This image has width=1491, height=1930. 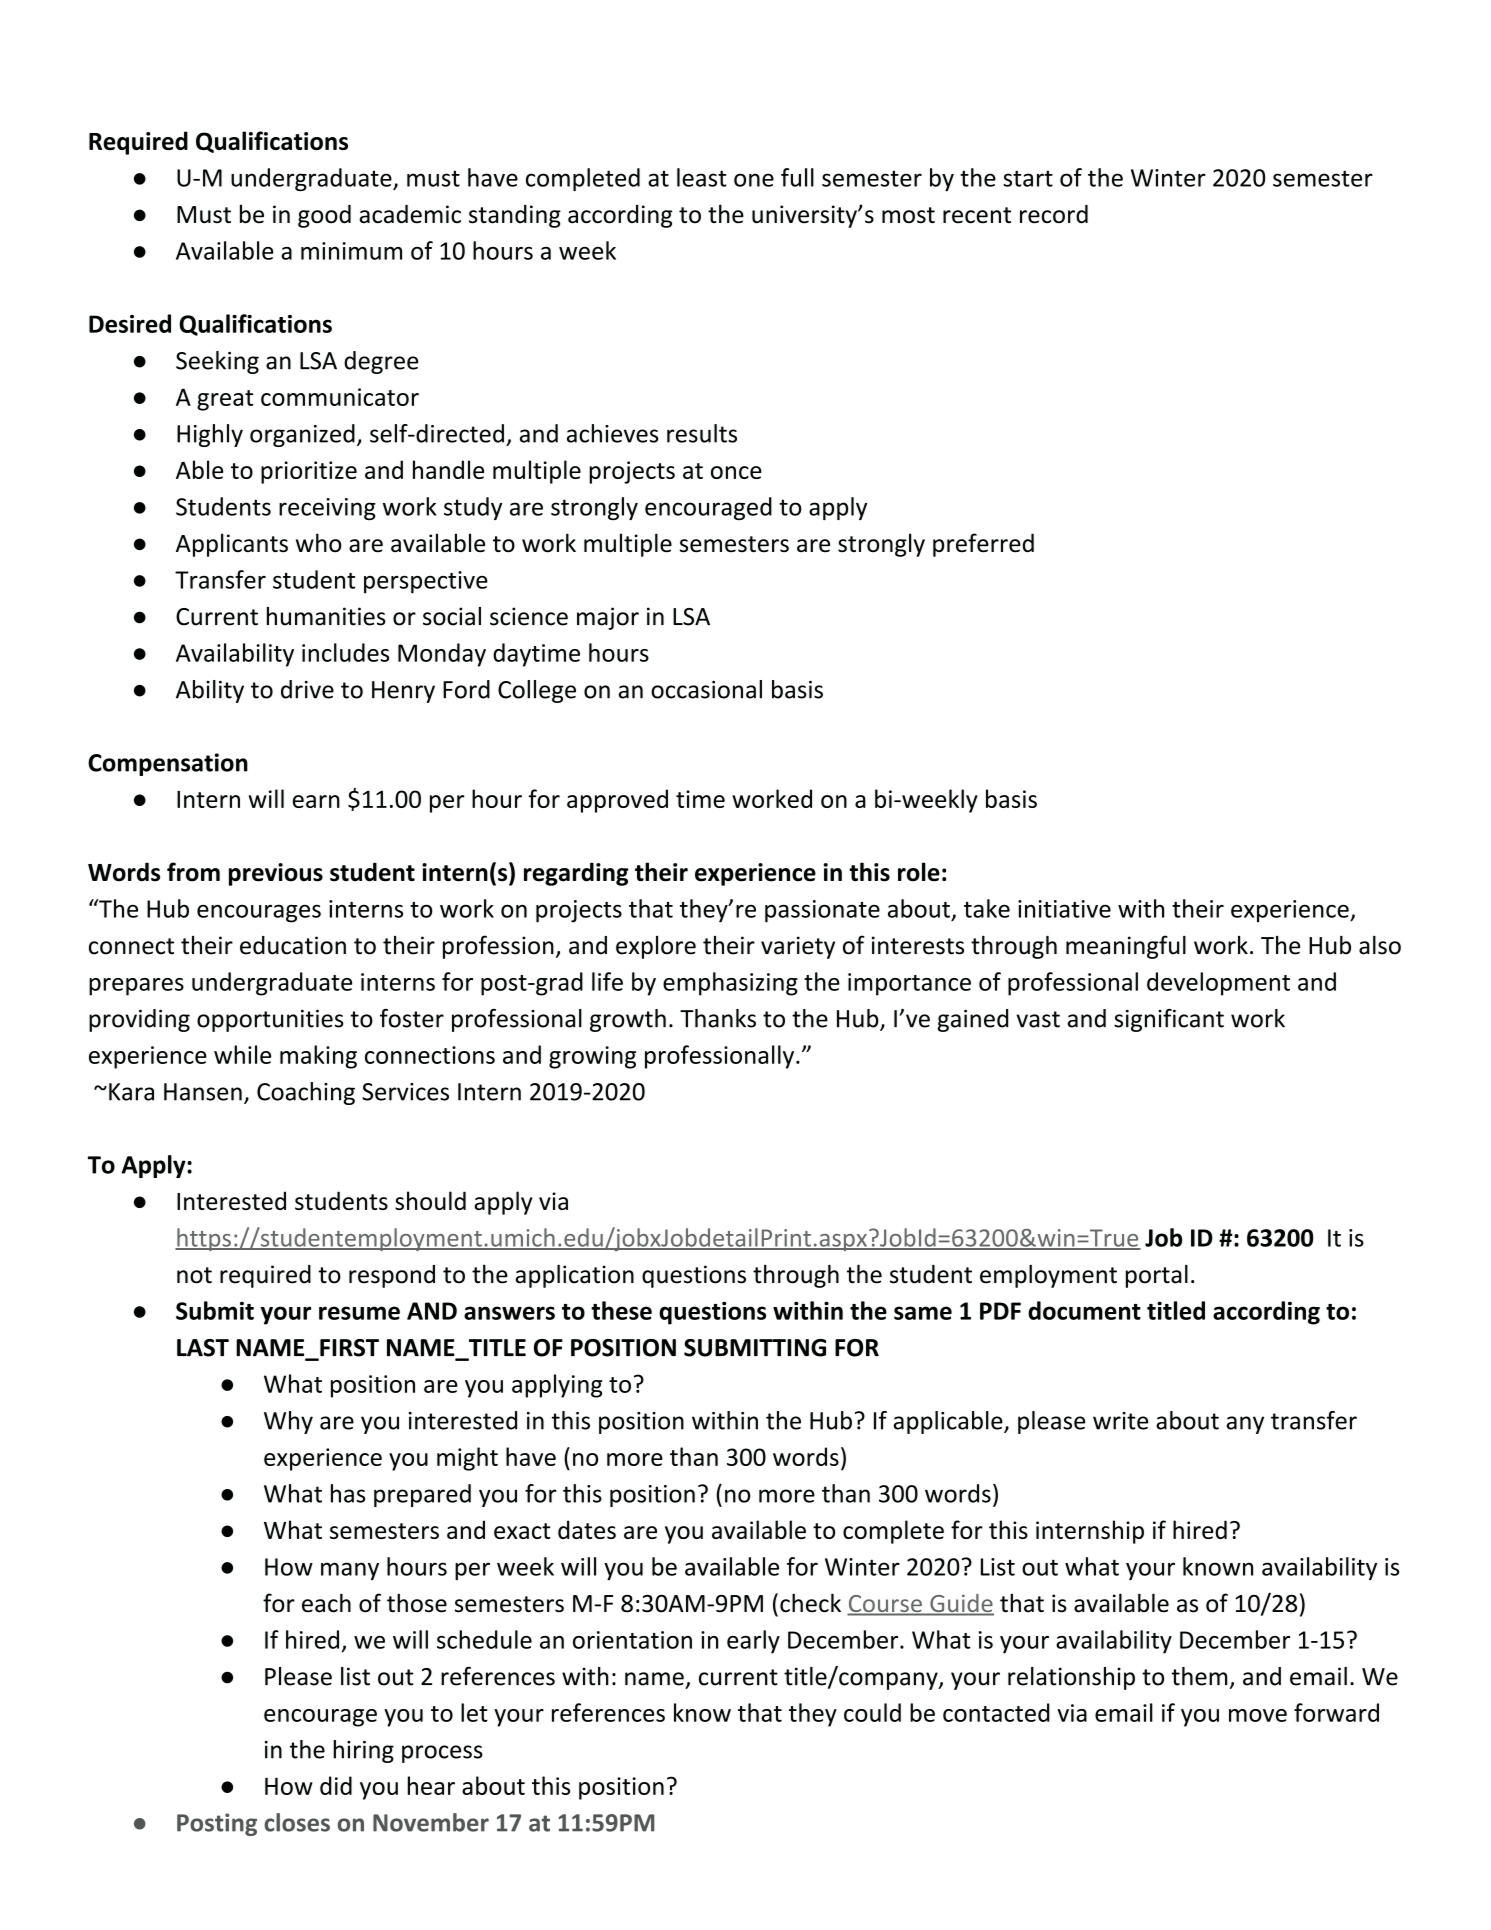 What do you see at coordinates (1054, 214) in the image?
I see `record` at bounding box center [1054, 214].
